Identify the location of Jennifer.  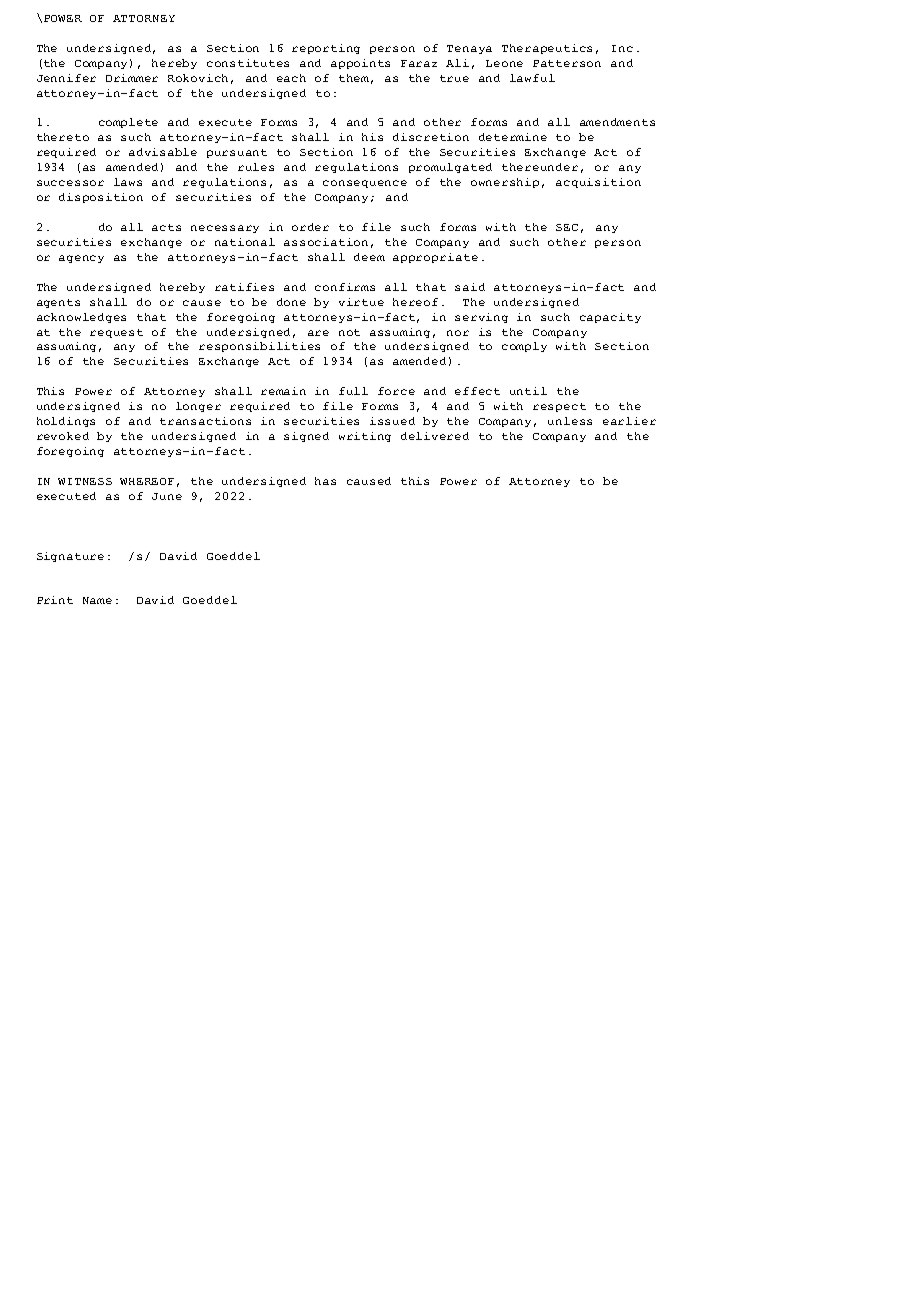
(66, 78).
